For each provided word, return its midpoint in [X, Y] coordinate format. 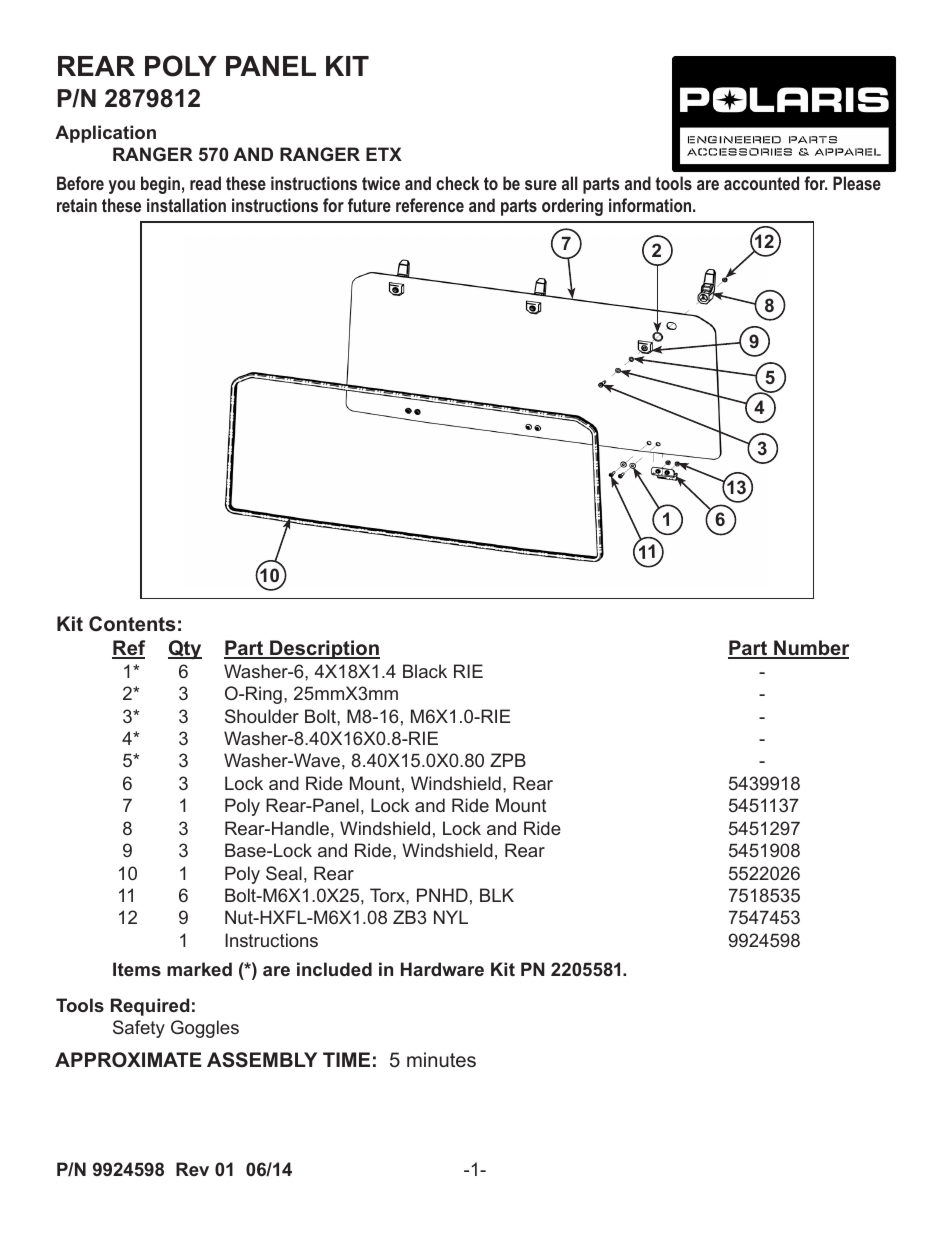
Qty [185, 649]
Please [857, 183]
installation [186, 205]
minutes [441, 1059]
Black [425, 671]
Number [810, 649]
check [457, 183]
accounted [761, 183]
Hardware [442, 969]
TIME [346, 1059]
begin [160, 185]
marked [199, 969]
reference [430, 205]
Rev [192, 1169]
